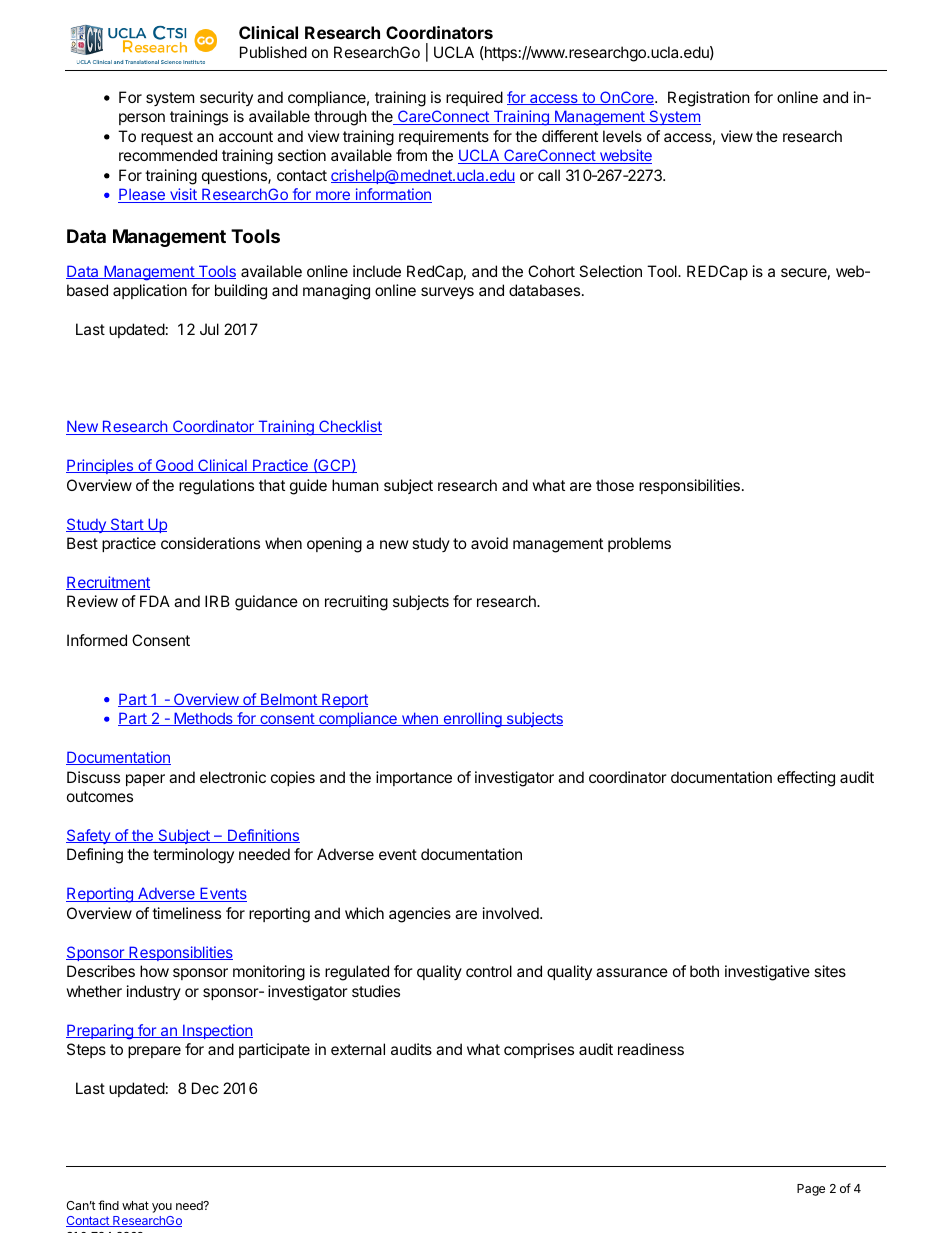 The image size is (952, 1233). I want to click on required, so click(474, 98).
